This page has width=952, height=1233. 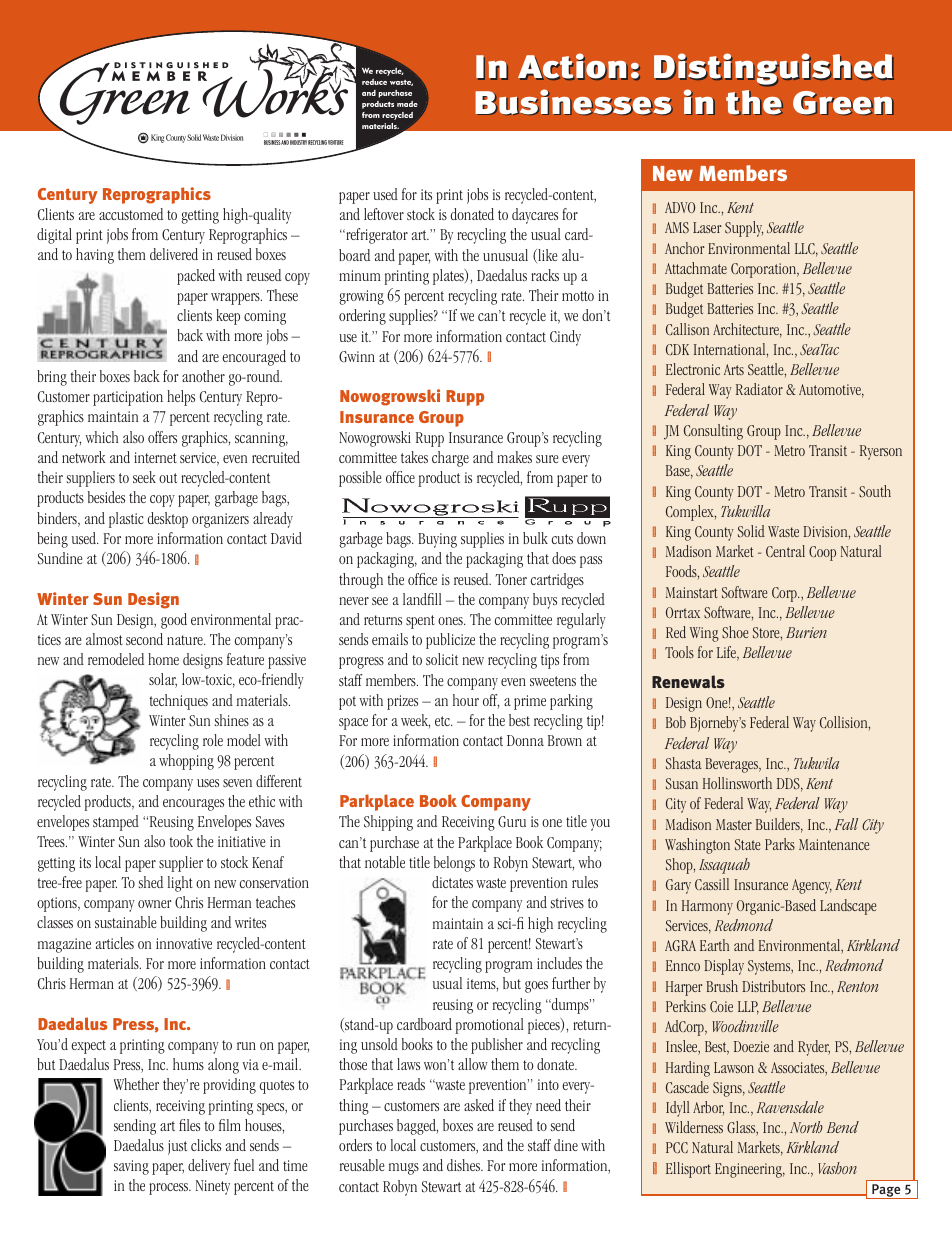 What do you see at coordinates (144, 477) in the page?
I see `seek` at bounding box center [144, 477].
